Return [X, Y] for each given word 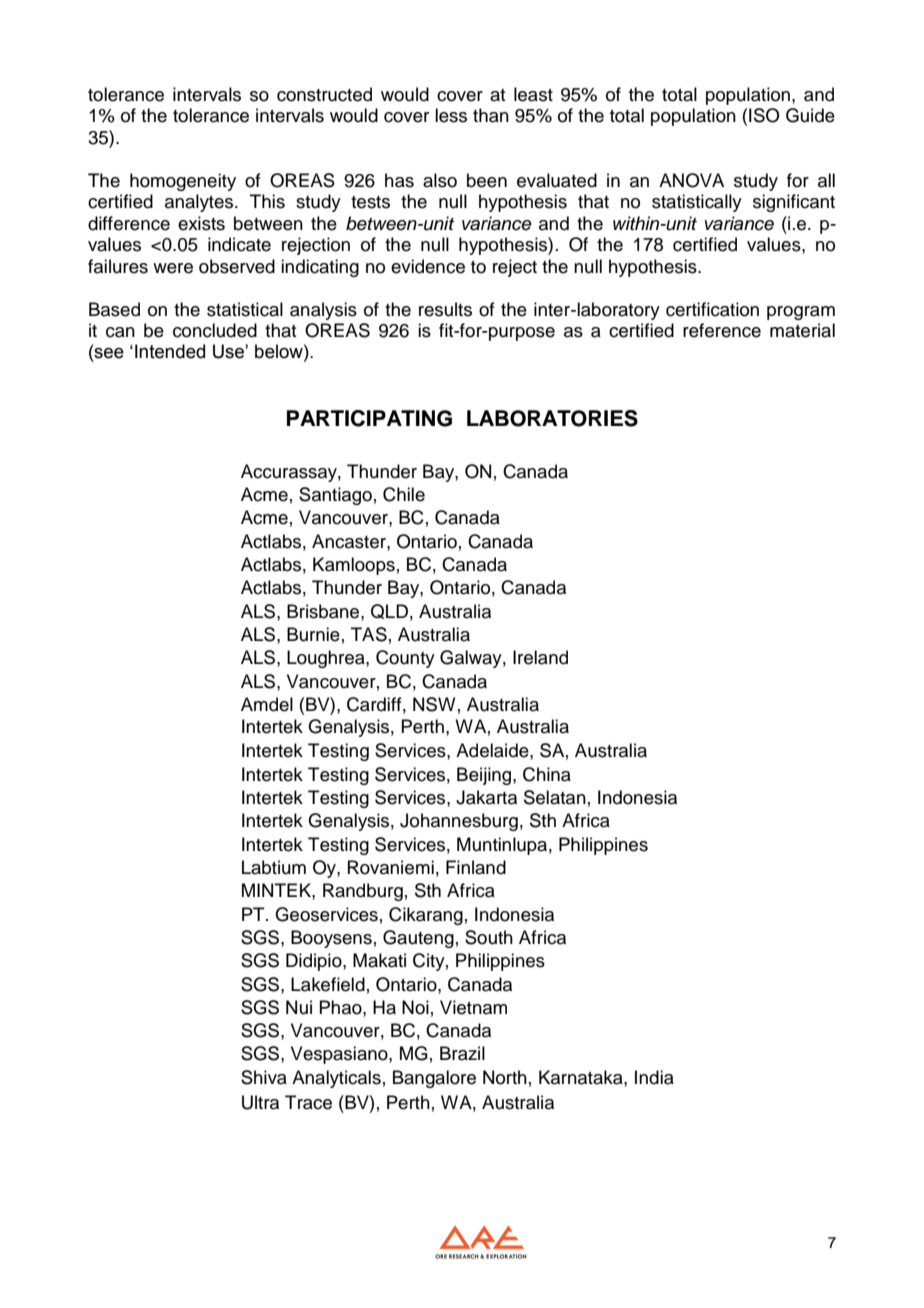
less [451, 115]
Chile [404, 494]
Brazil [462, 1053]
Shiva [264, 1077]
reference [722, 330]
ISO [764, 115]
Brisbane [324, 611]
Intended [170, 351]
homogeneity [183, 182]
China [547, 774]
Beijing [485, 776]
